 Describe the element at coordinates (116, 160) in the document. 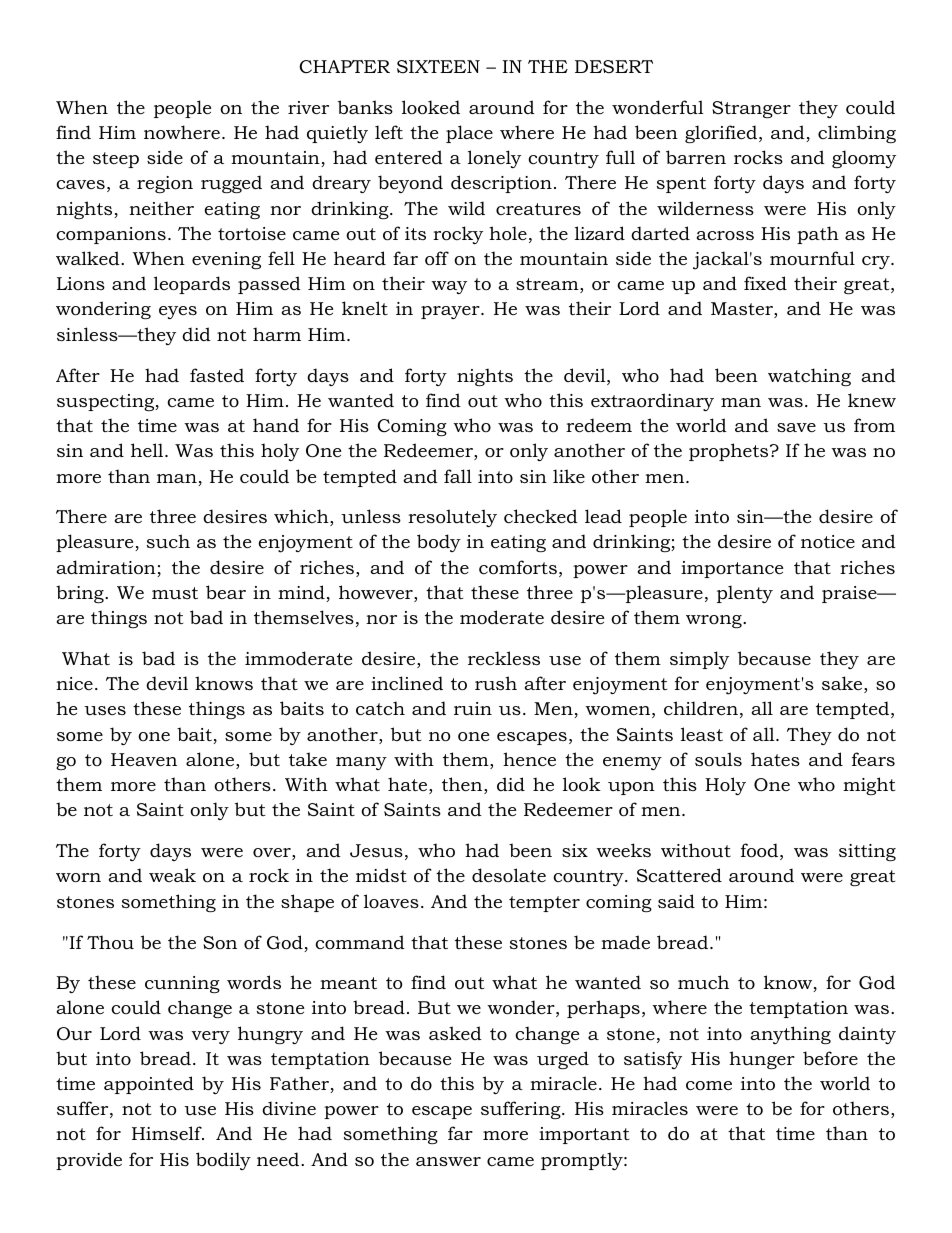

I see `steep` at that location.
